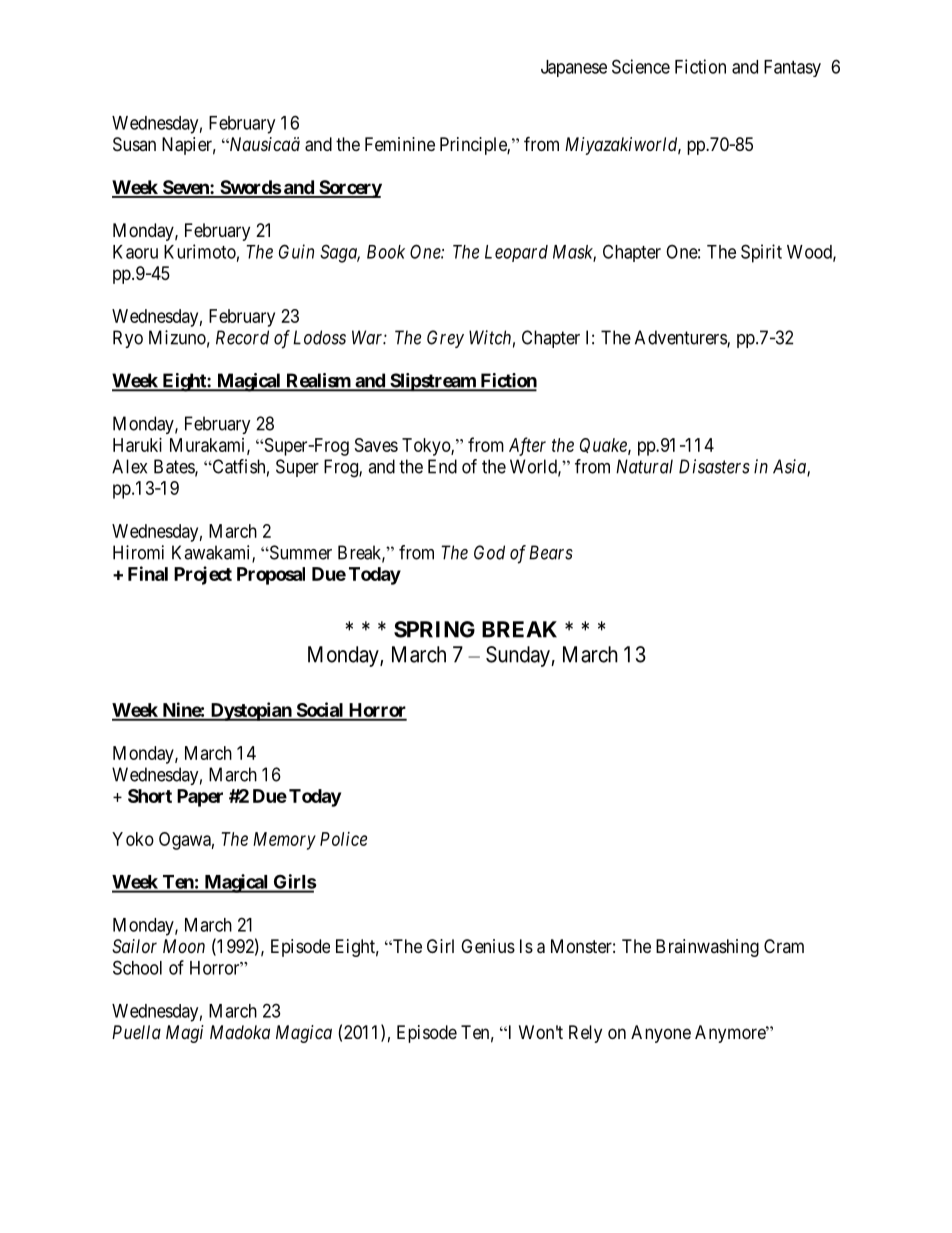 This page has width=952, height=1233. What do you see at coordinates (574, 68) in the page?
I see `Japanese` at bounding box center [574, 68].
